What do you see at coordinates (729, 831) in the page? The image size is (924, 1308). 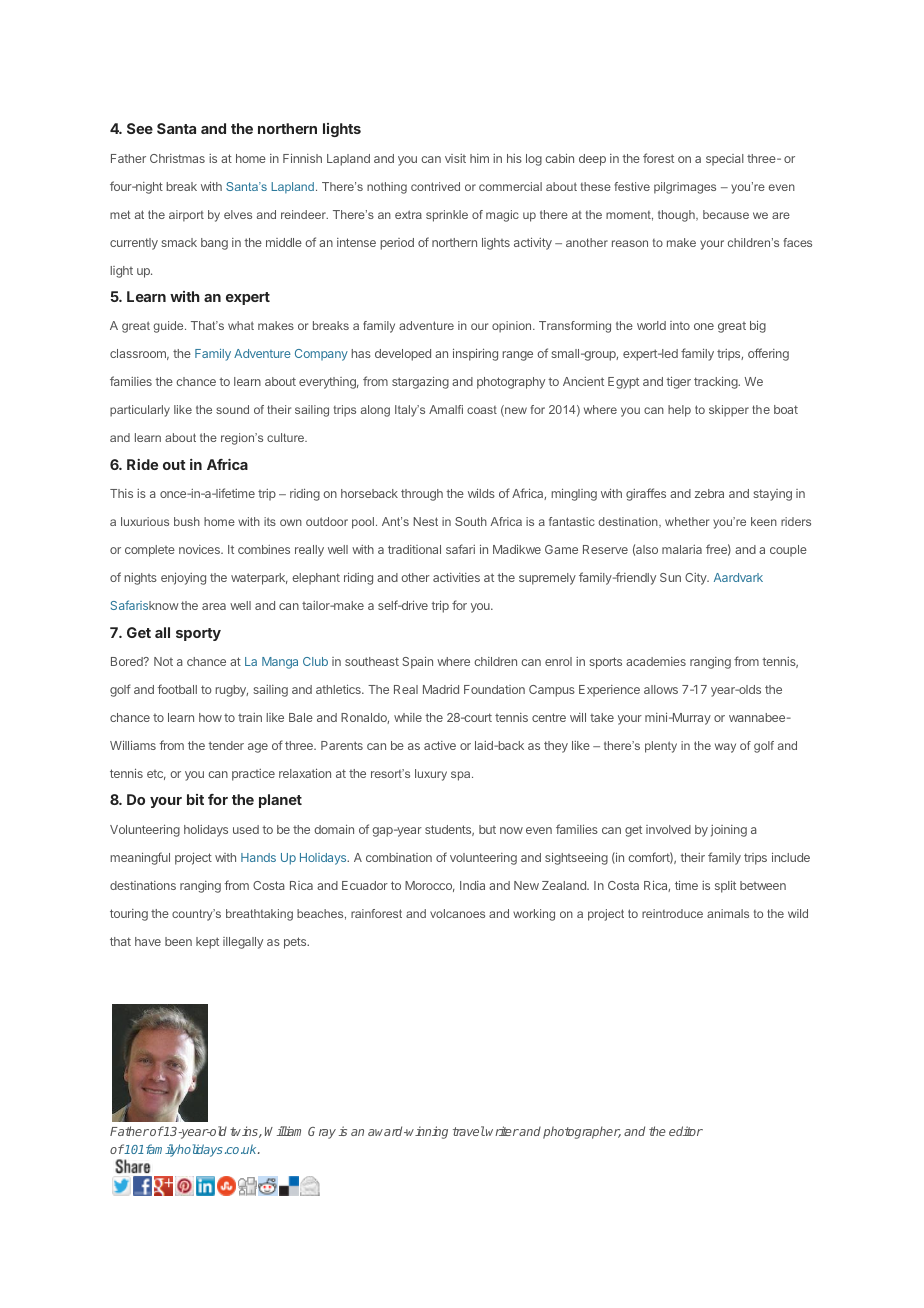 I see `joining` at bounding box center [729, 831].
